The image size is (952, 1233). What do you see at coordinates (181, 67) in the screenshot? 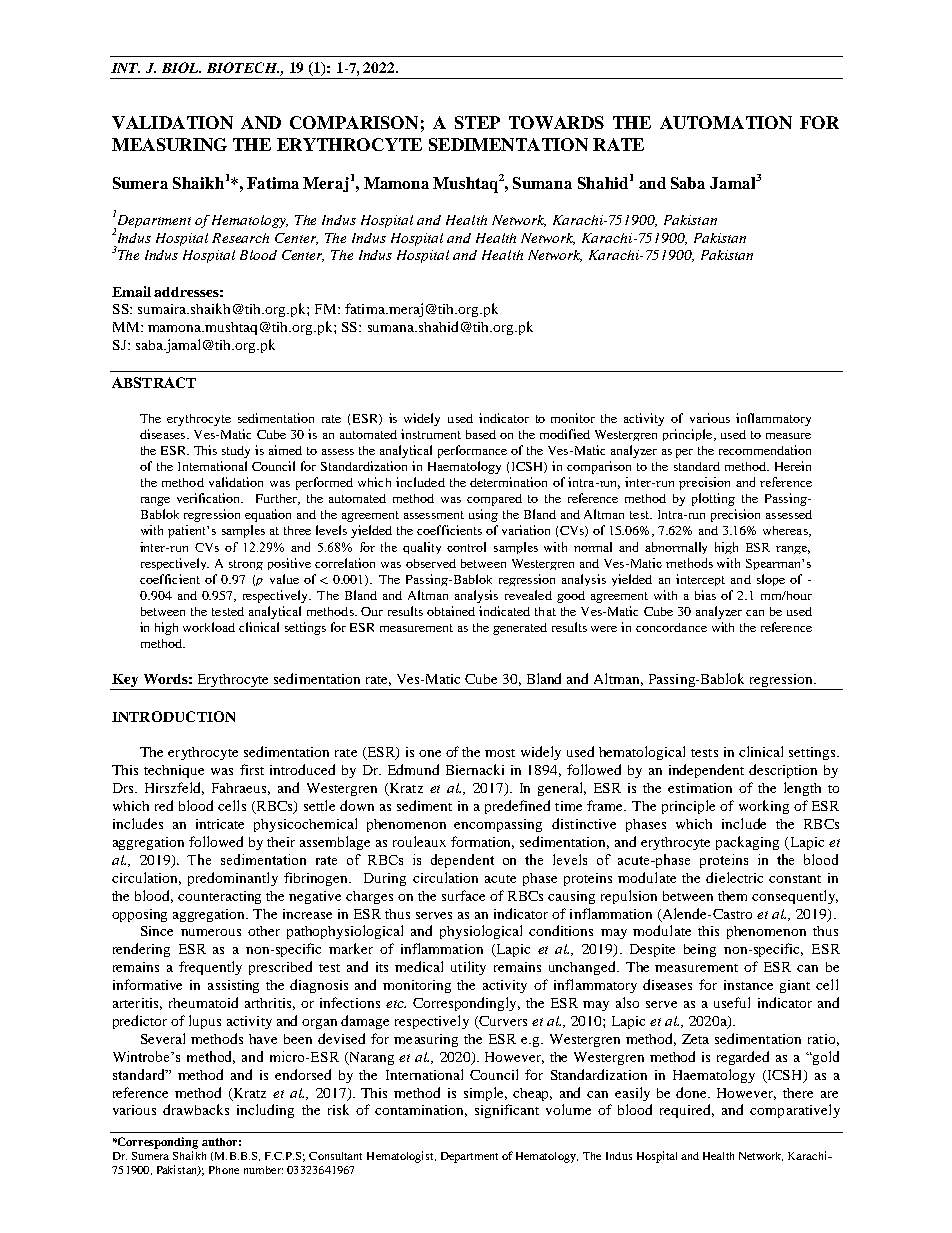
I see `BIOL` at bounding box center [181, 67].
